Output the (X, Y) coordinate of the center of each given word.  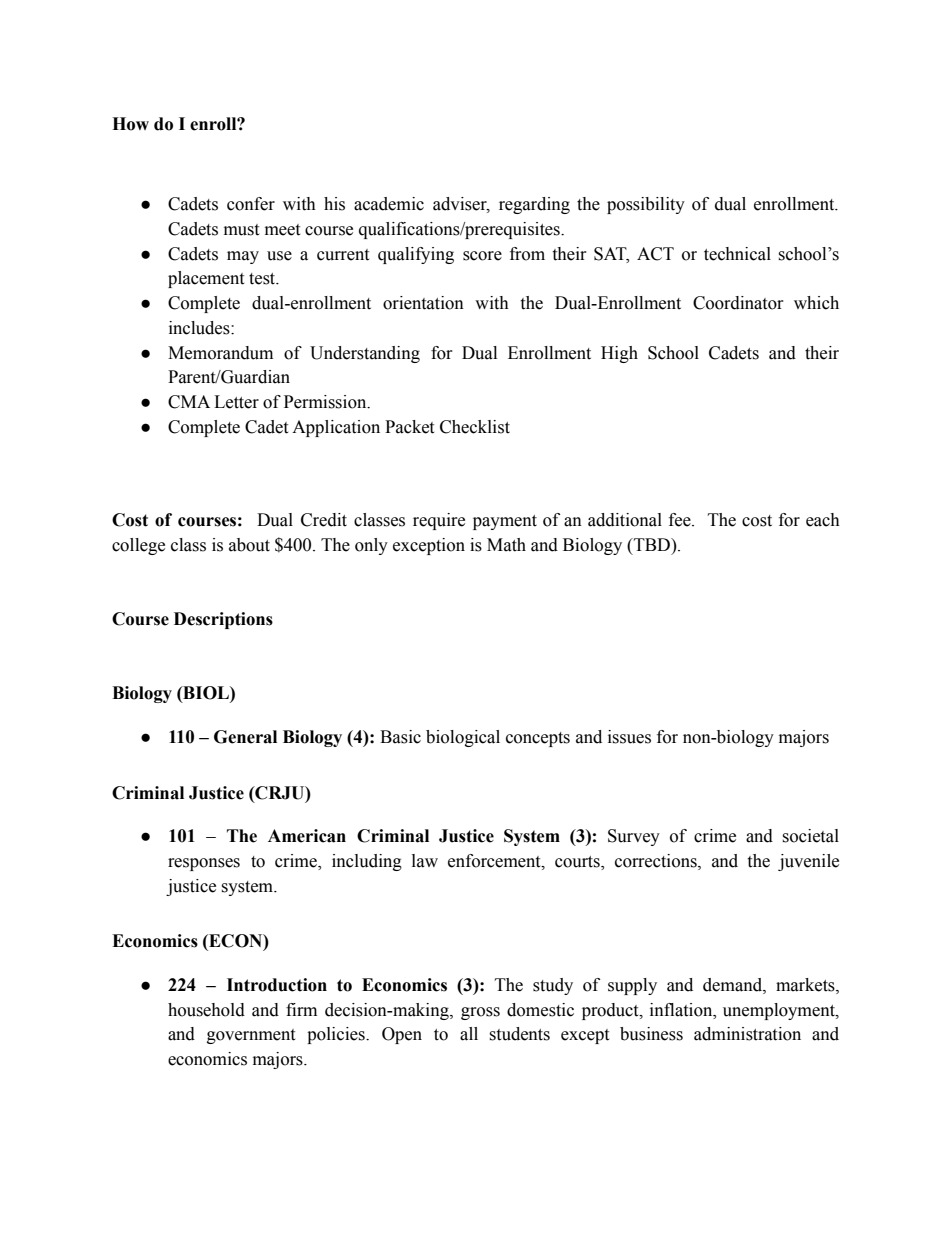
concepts (538, 739)
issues (629, 737)
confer (251, 204)
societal (810, 836)
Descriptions (223, 620)
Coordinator (738, 303)
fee (681, 520)
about (249, 545)
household (206, 1010)
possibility (646, 205)
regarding (534, 205)
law (425, 861)
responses (204, 864)
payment (505, 522)
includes (200, 328)
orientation (423, 303)
